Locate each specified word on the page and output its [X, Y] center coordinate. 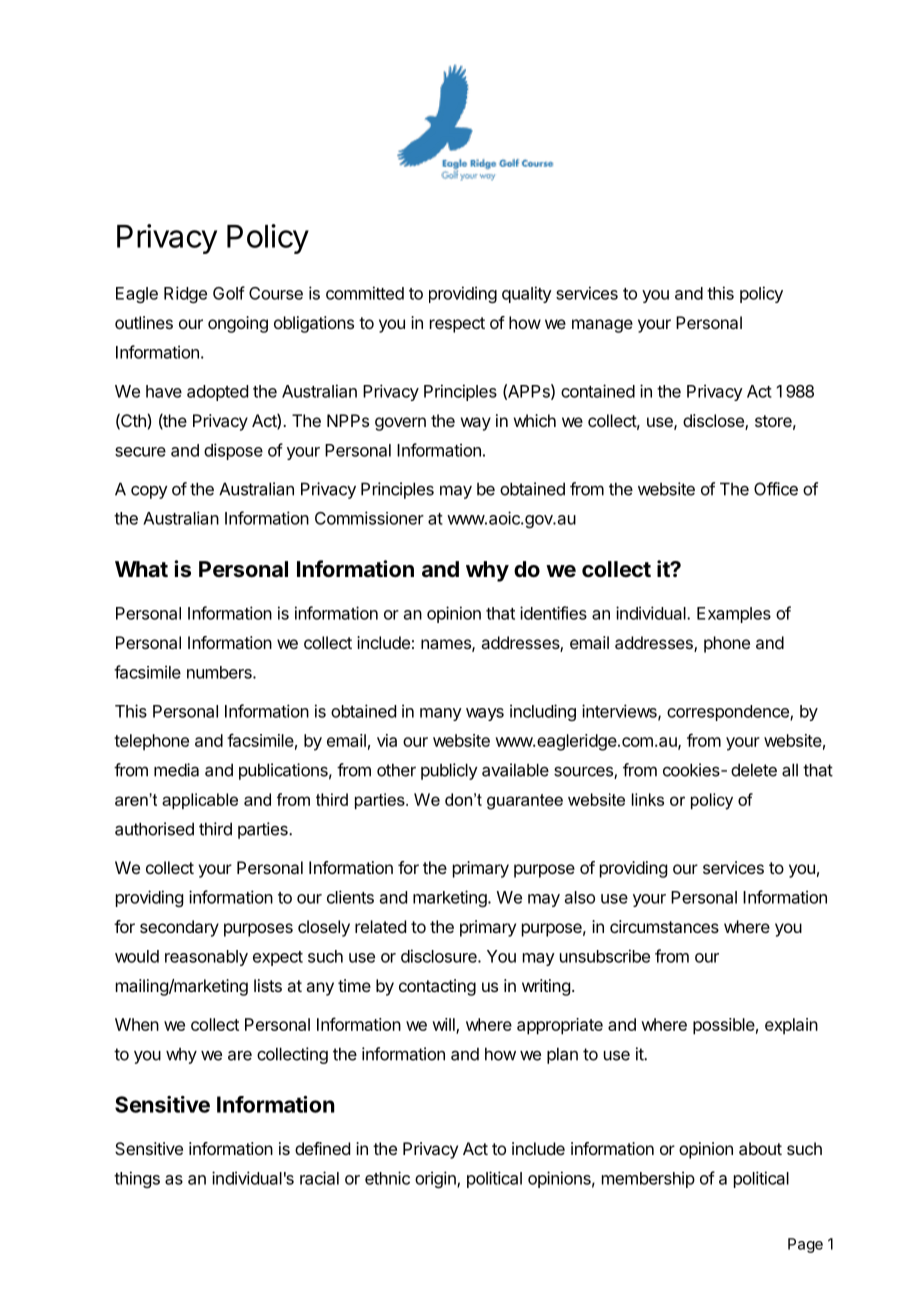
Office [776, 489]
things [137, 1179]
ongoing [238, 324]
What [141, 569]
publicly [449, 771]
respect [457, 325]
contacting [437, 987]
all [790, 770]
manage [602, 326]
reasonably [206, 958]
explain [791, 1026]
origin [436, 1179]
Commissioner [369, 518]
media [176, 770]
